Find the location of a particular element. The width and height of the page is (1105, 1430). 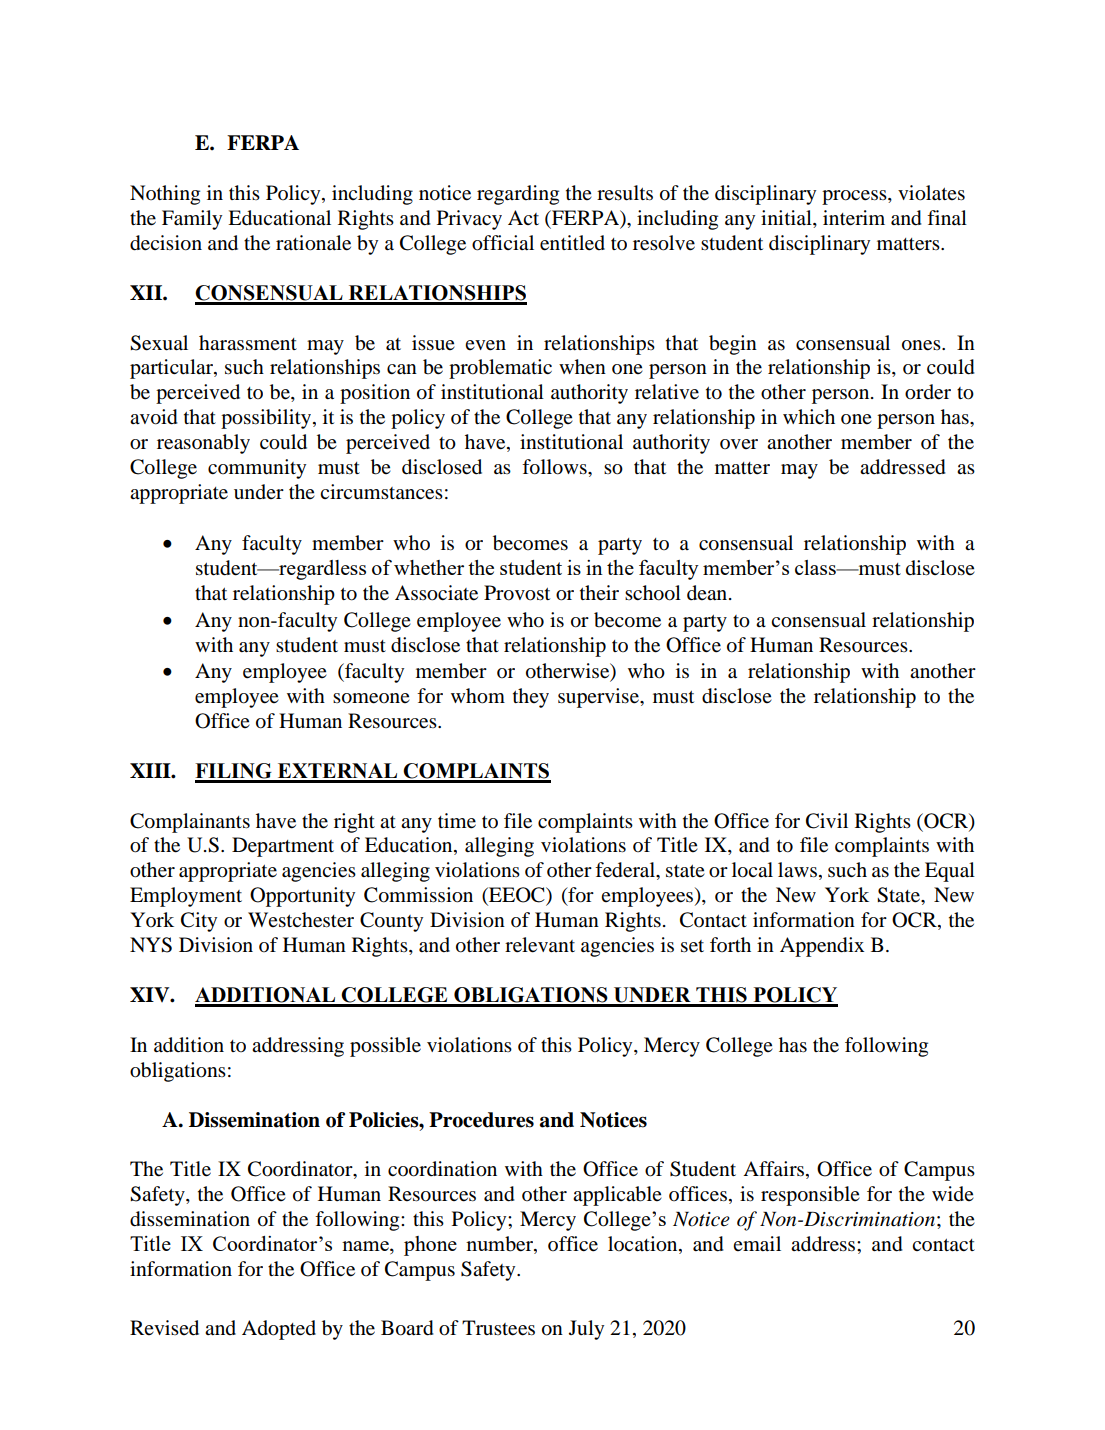

relevant is located at coordinates (540, 945).
